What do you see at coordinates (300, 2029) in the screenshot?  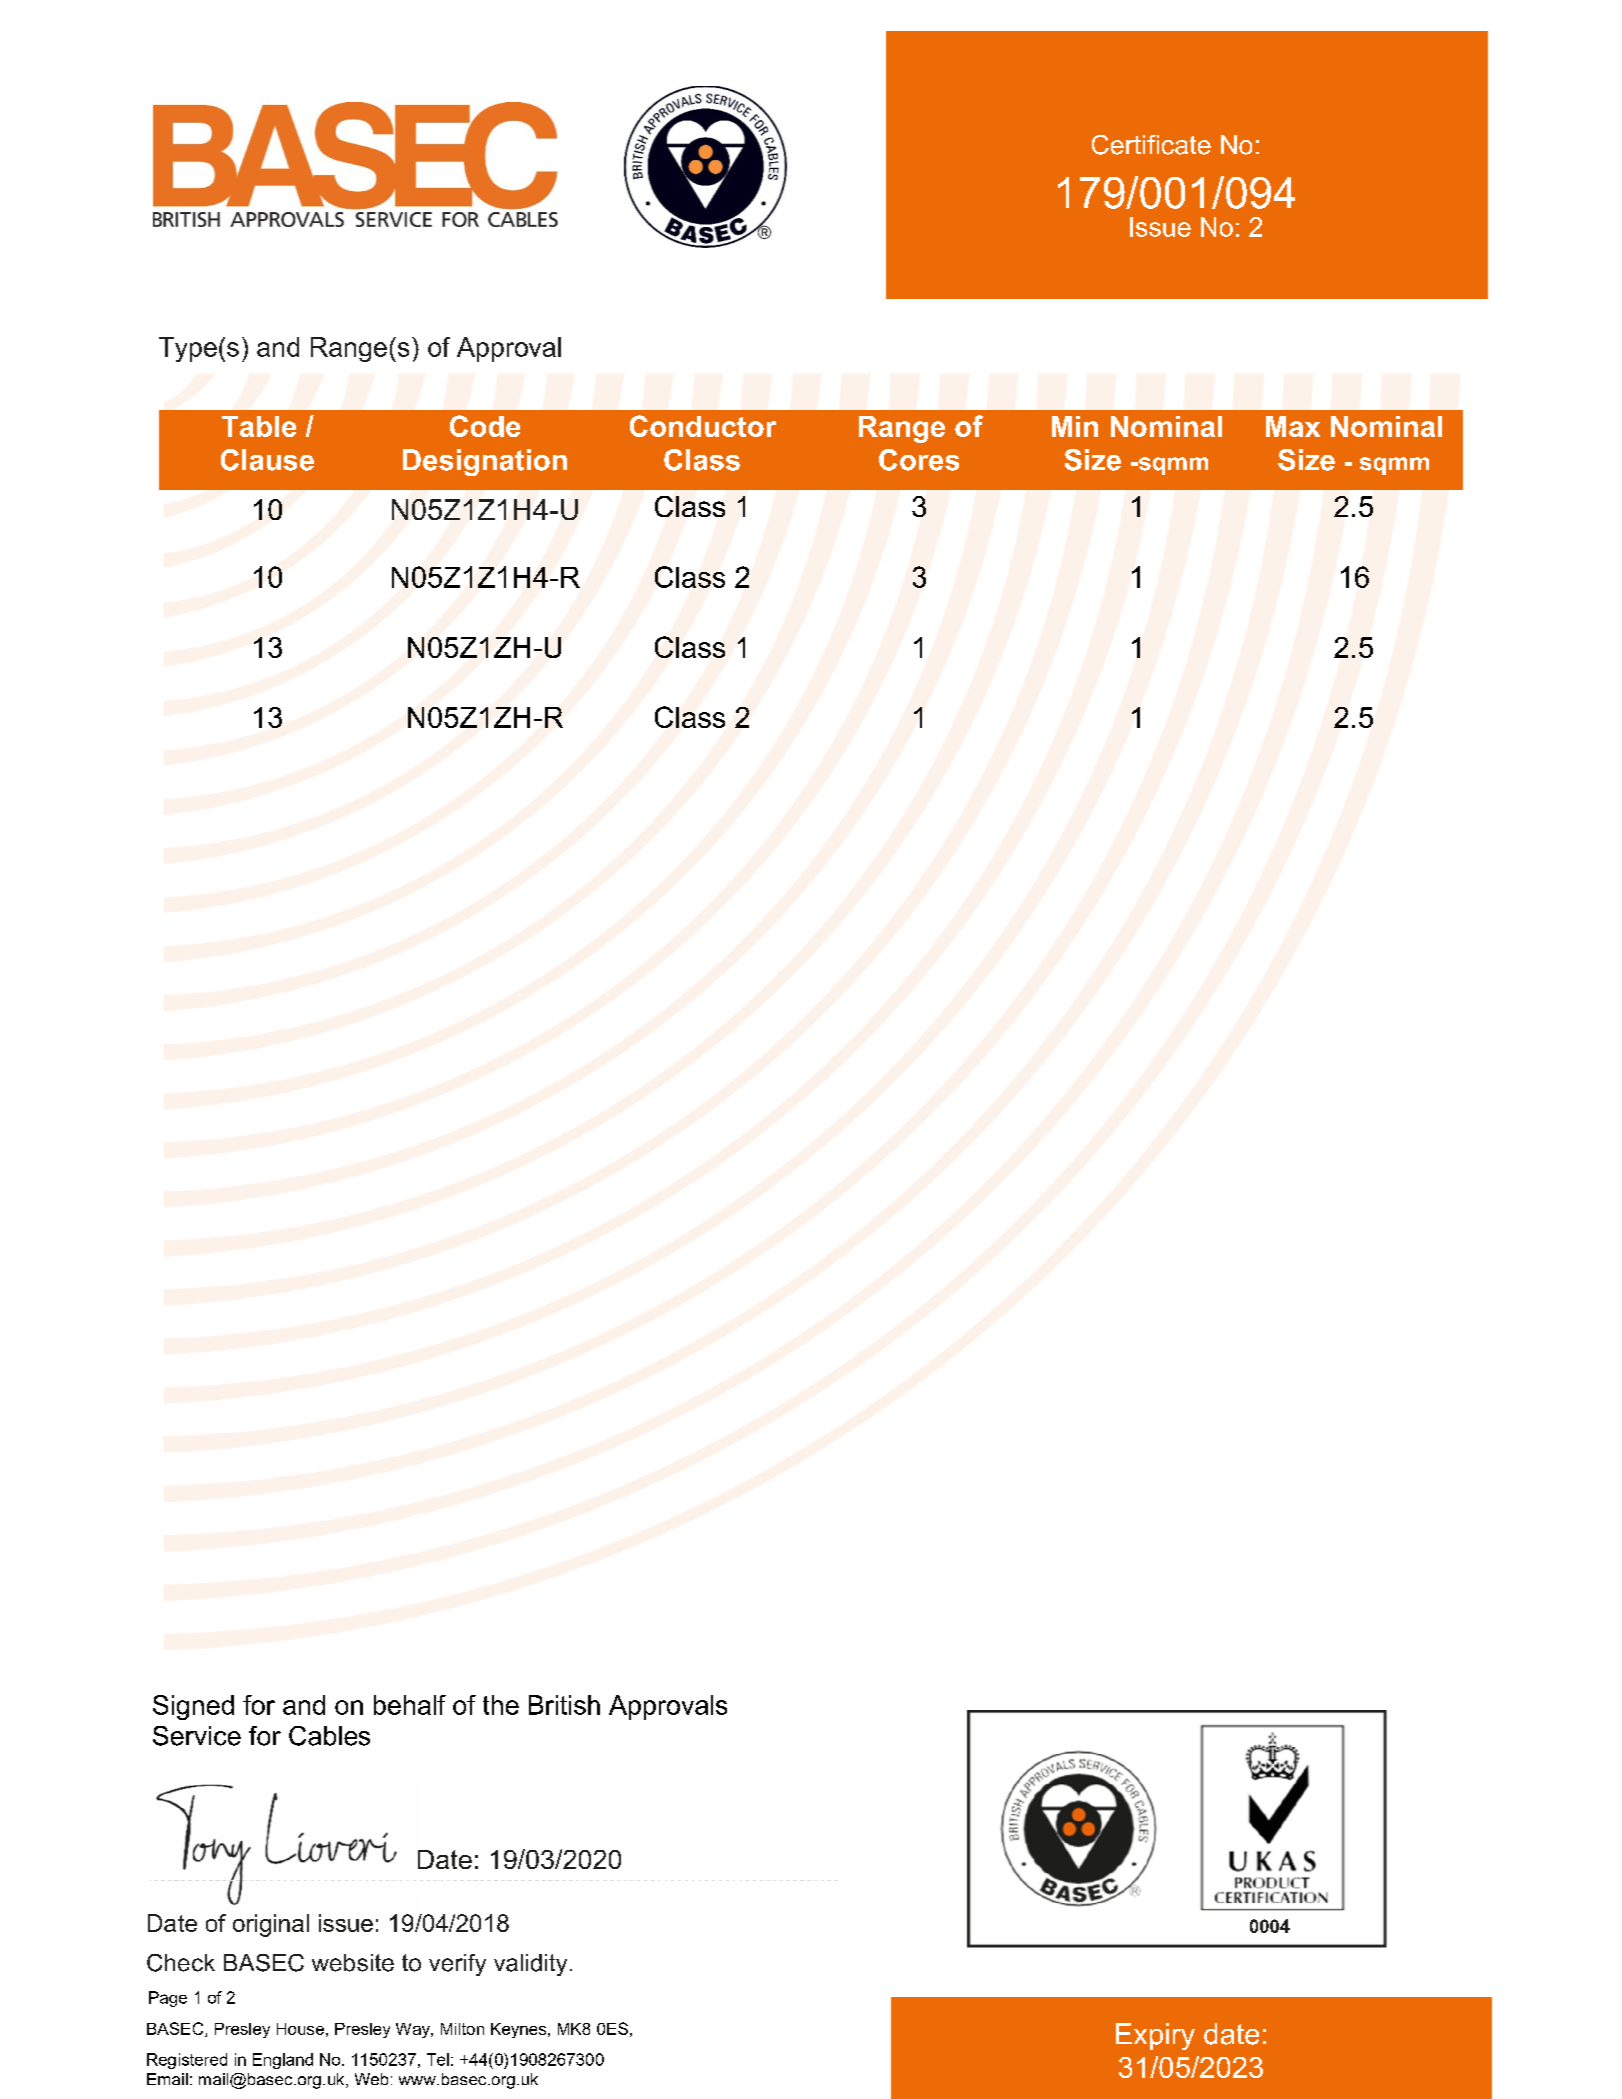 I see `House` at bounding box center [300, 2029].
